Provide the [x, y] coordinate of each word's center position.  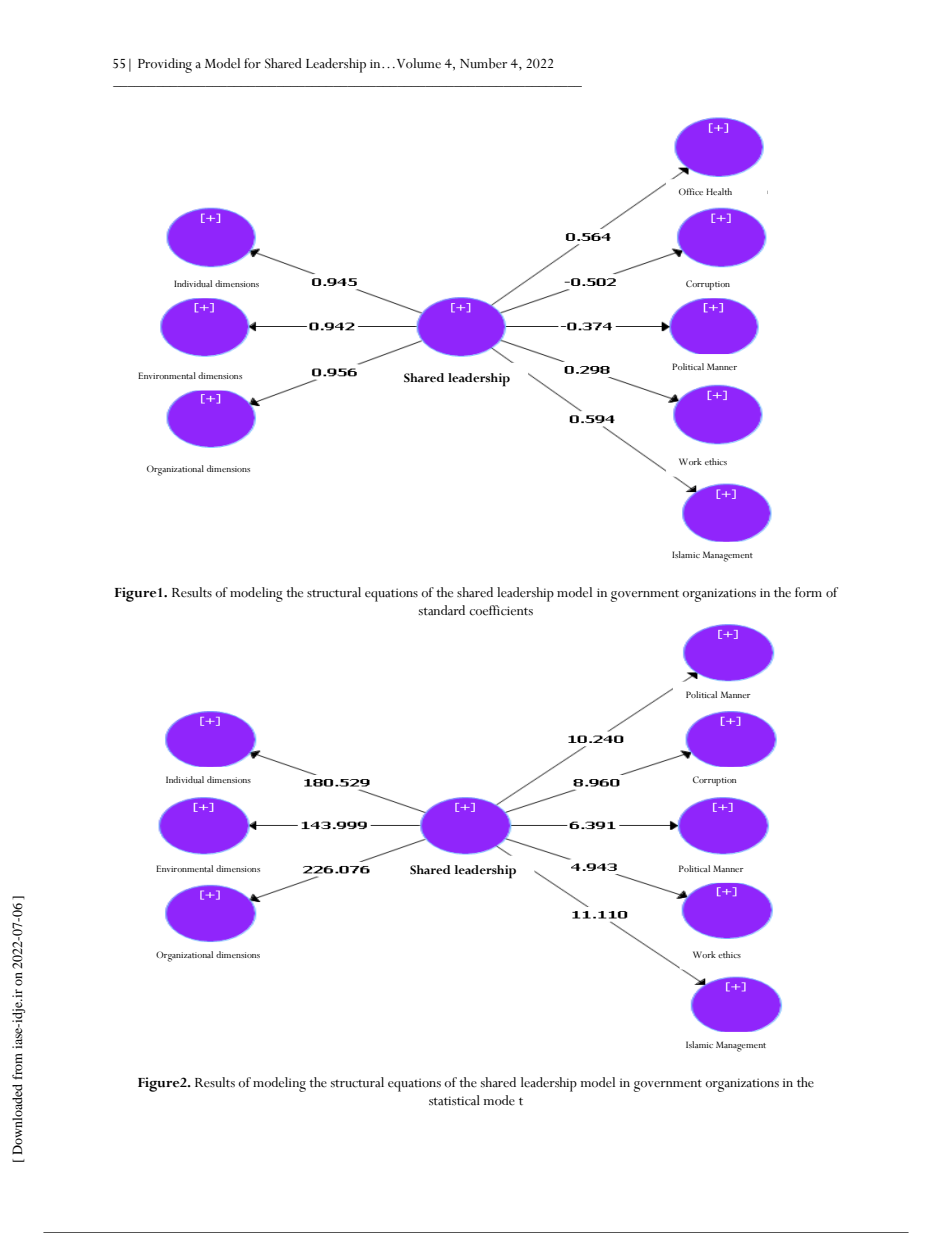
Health [719, 191]
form [808, 592]
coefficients [501, 610]
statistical [454, 1100]
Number [483, 63]
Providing [165, 65]
